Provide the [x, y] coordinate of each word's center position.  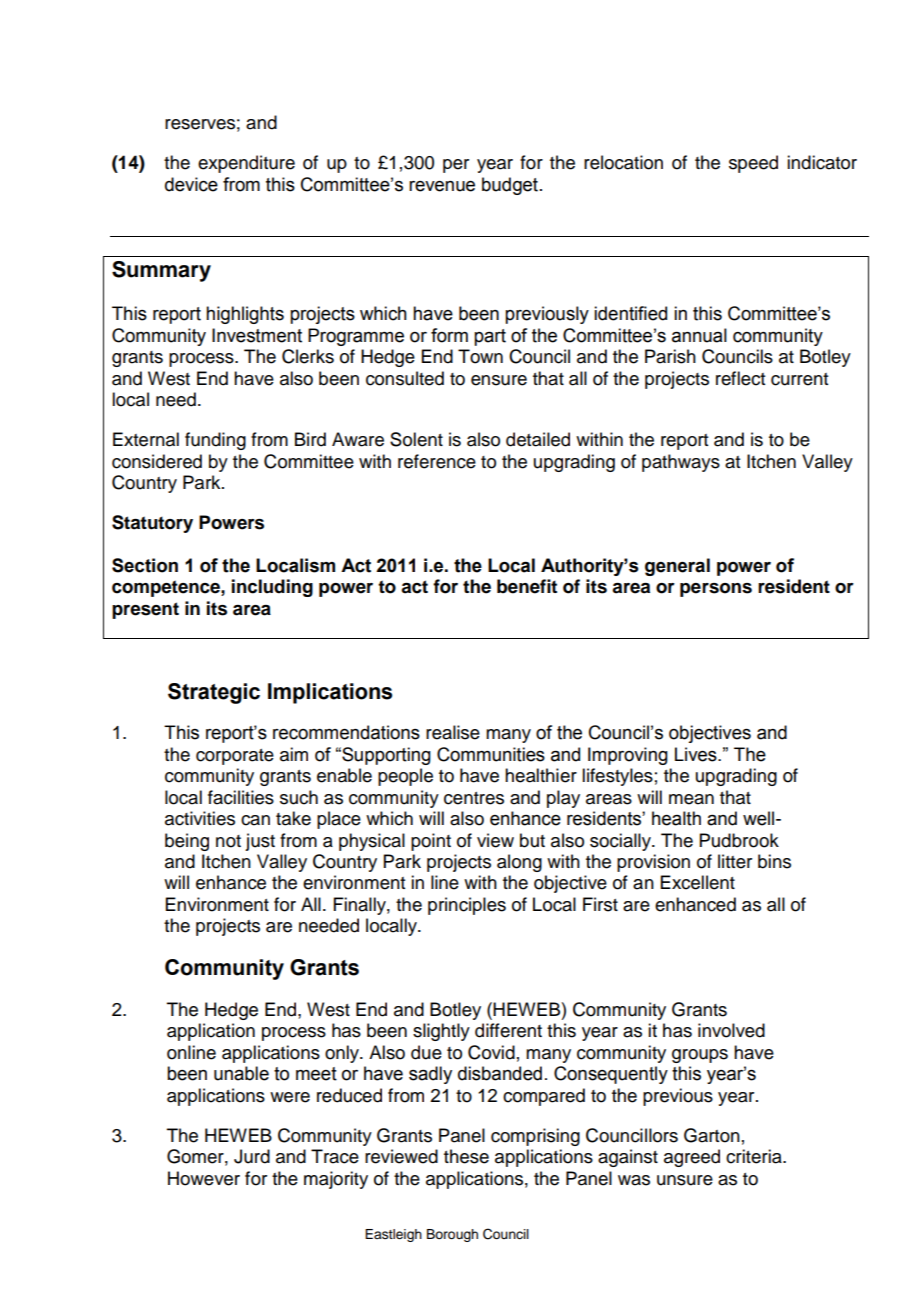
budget [511, 186]
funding [215, 441]
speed [753, 164]
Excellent [698, 882]
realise [453, 732]
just [260, 842]
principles [467, 906]
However [204, 1178]
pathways [681, 463]
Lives [697, 754]
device [191, 184]
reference [437, 461]
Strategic [214, 693]
